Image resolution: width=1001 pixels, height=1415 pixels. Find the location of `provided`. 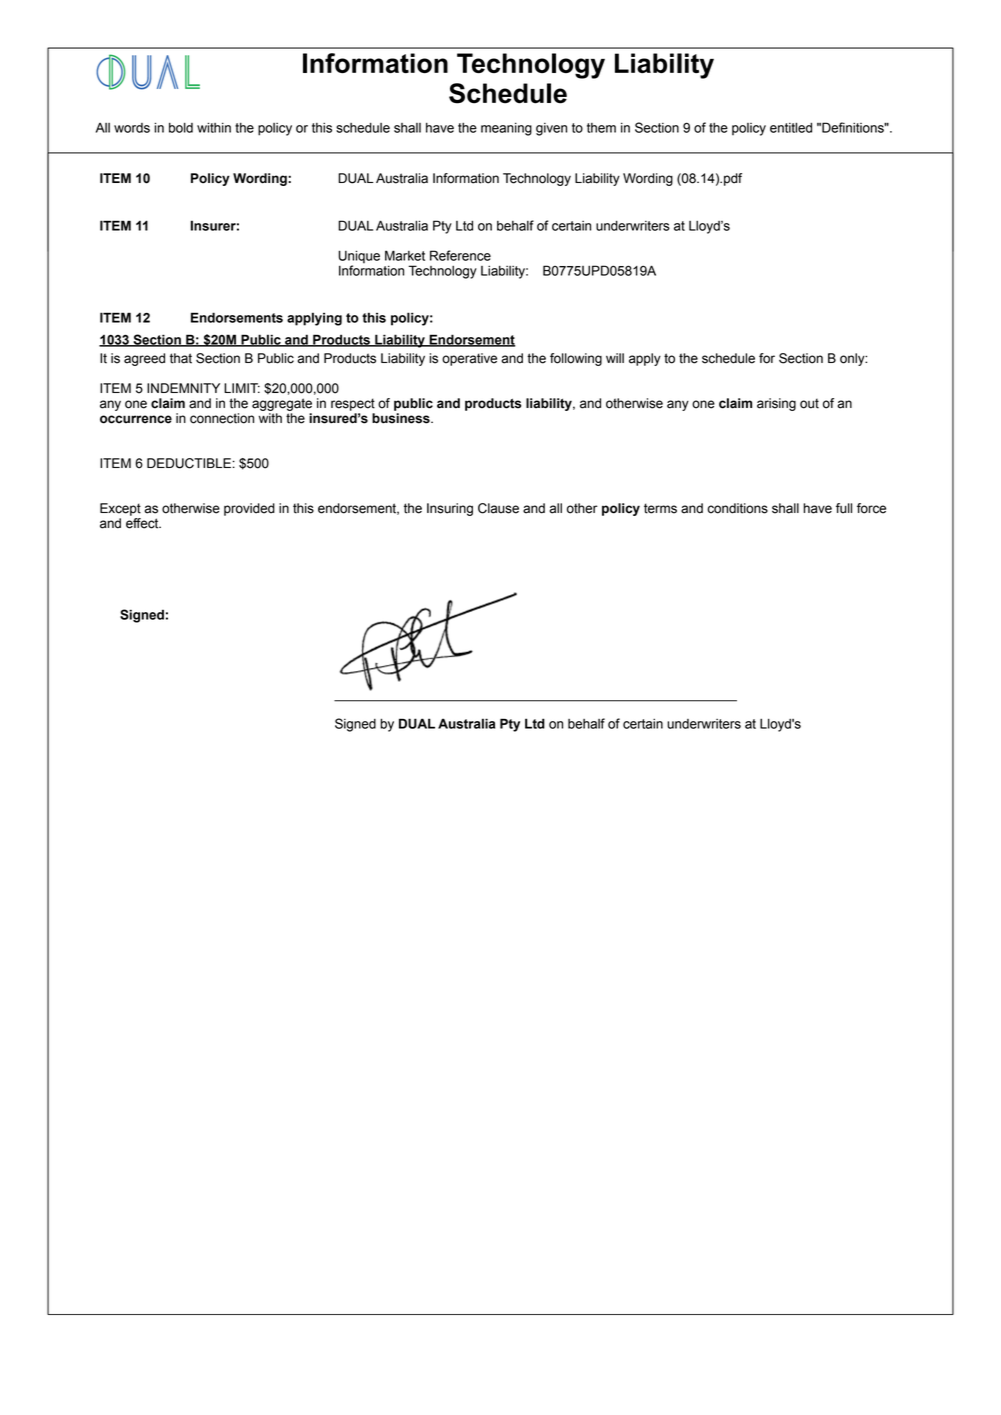

provided is located at coordinates (249, 509).
